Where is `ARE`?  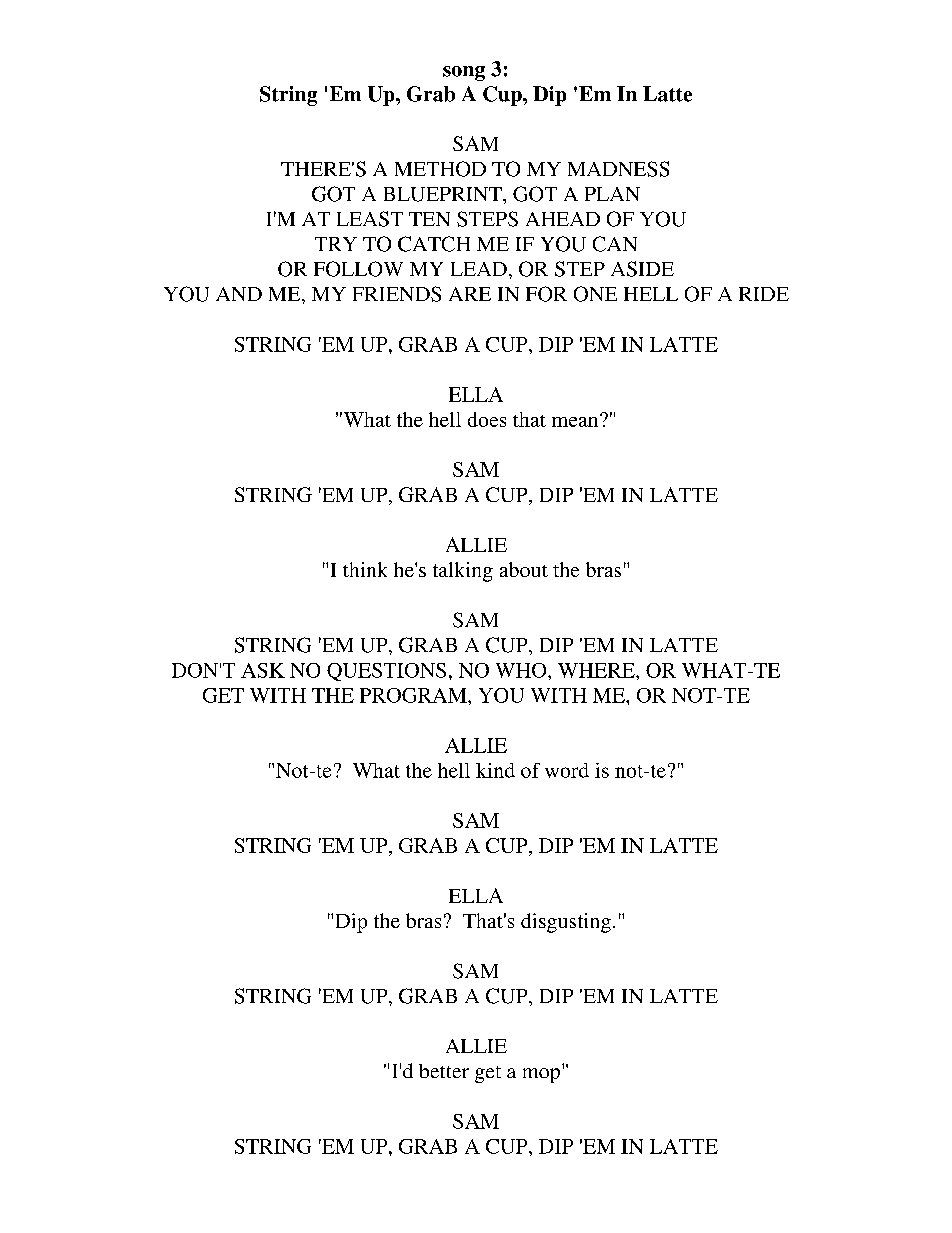
ARE is located at coordinates (470, 294).
